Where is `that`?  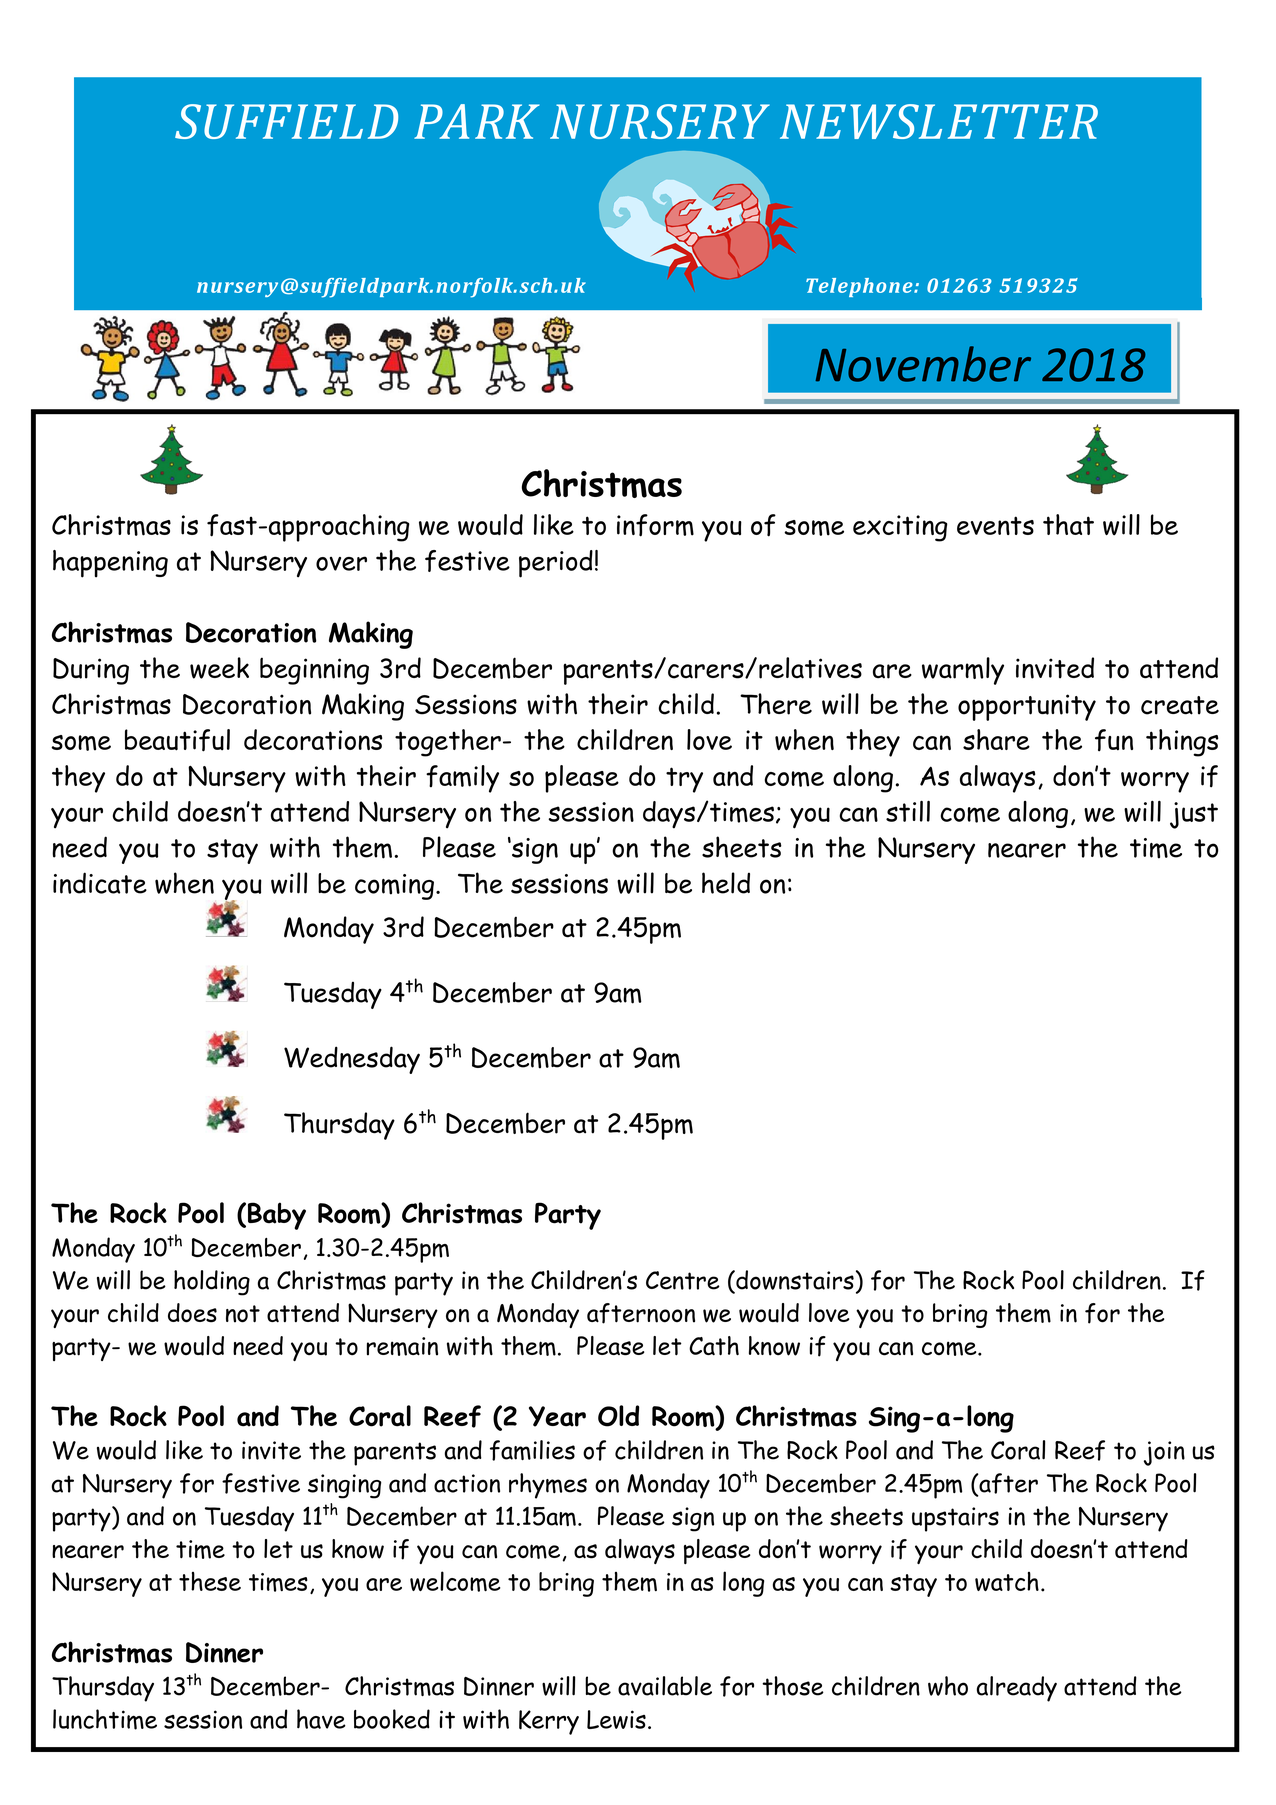 that is located at coordinates (1068, 524).
